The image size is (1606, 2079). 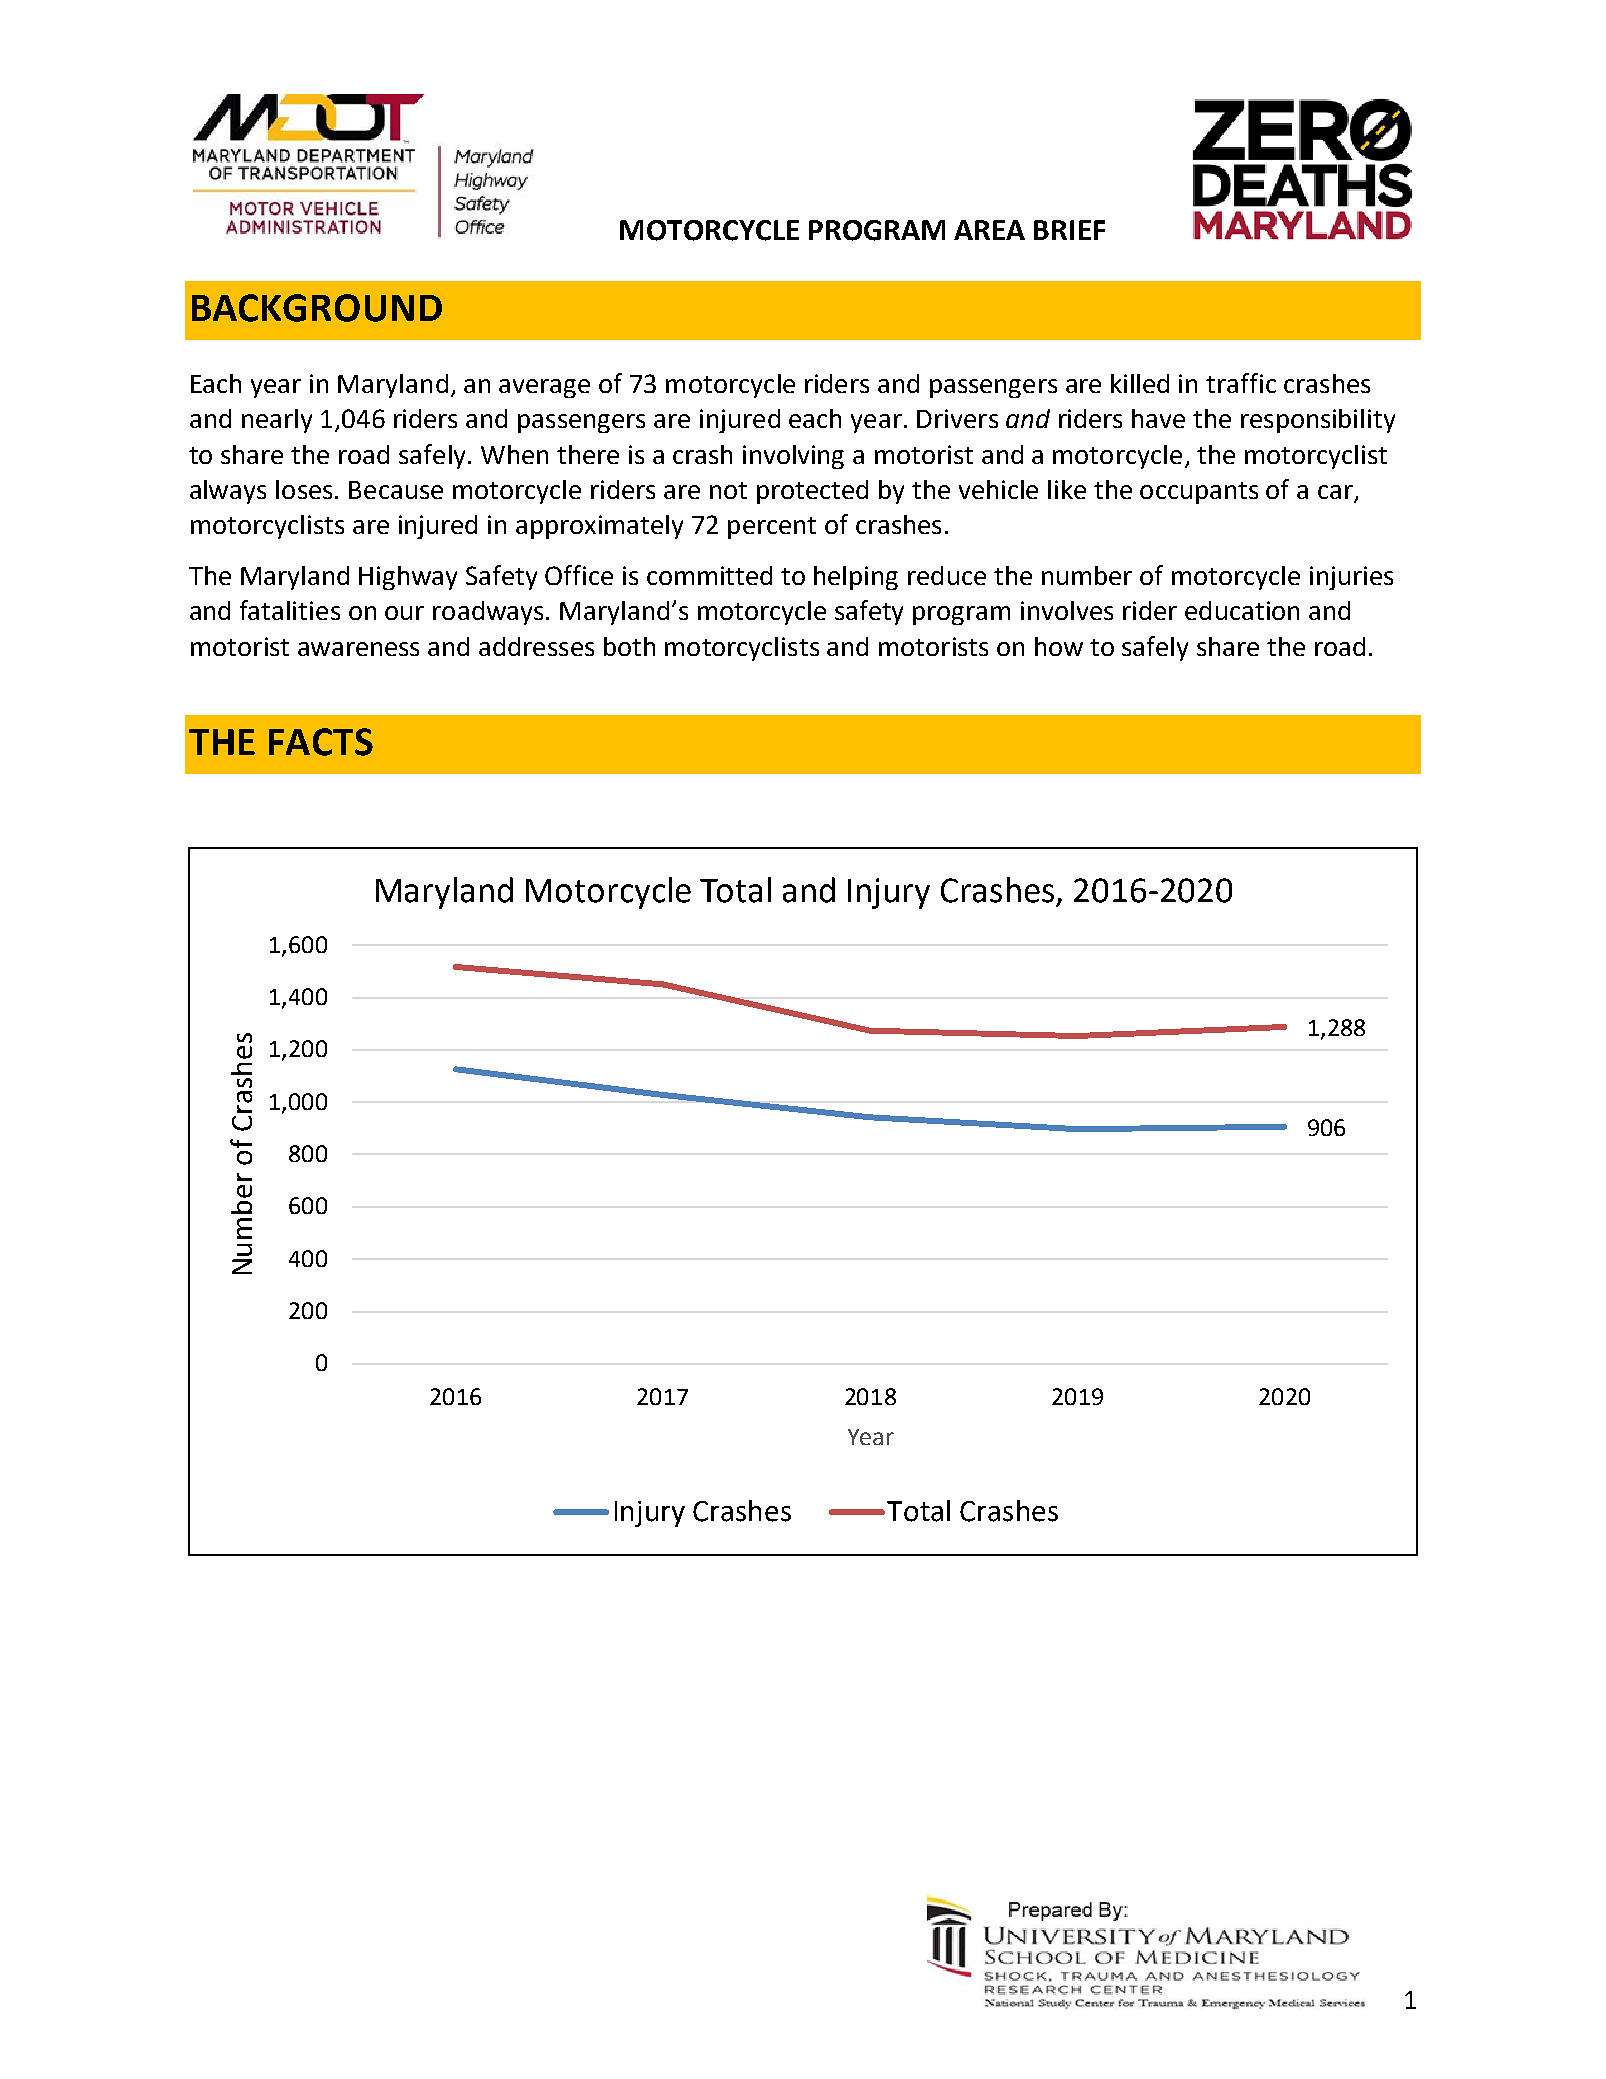 I want to click on Because, so click(x=396, y=490).
